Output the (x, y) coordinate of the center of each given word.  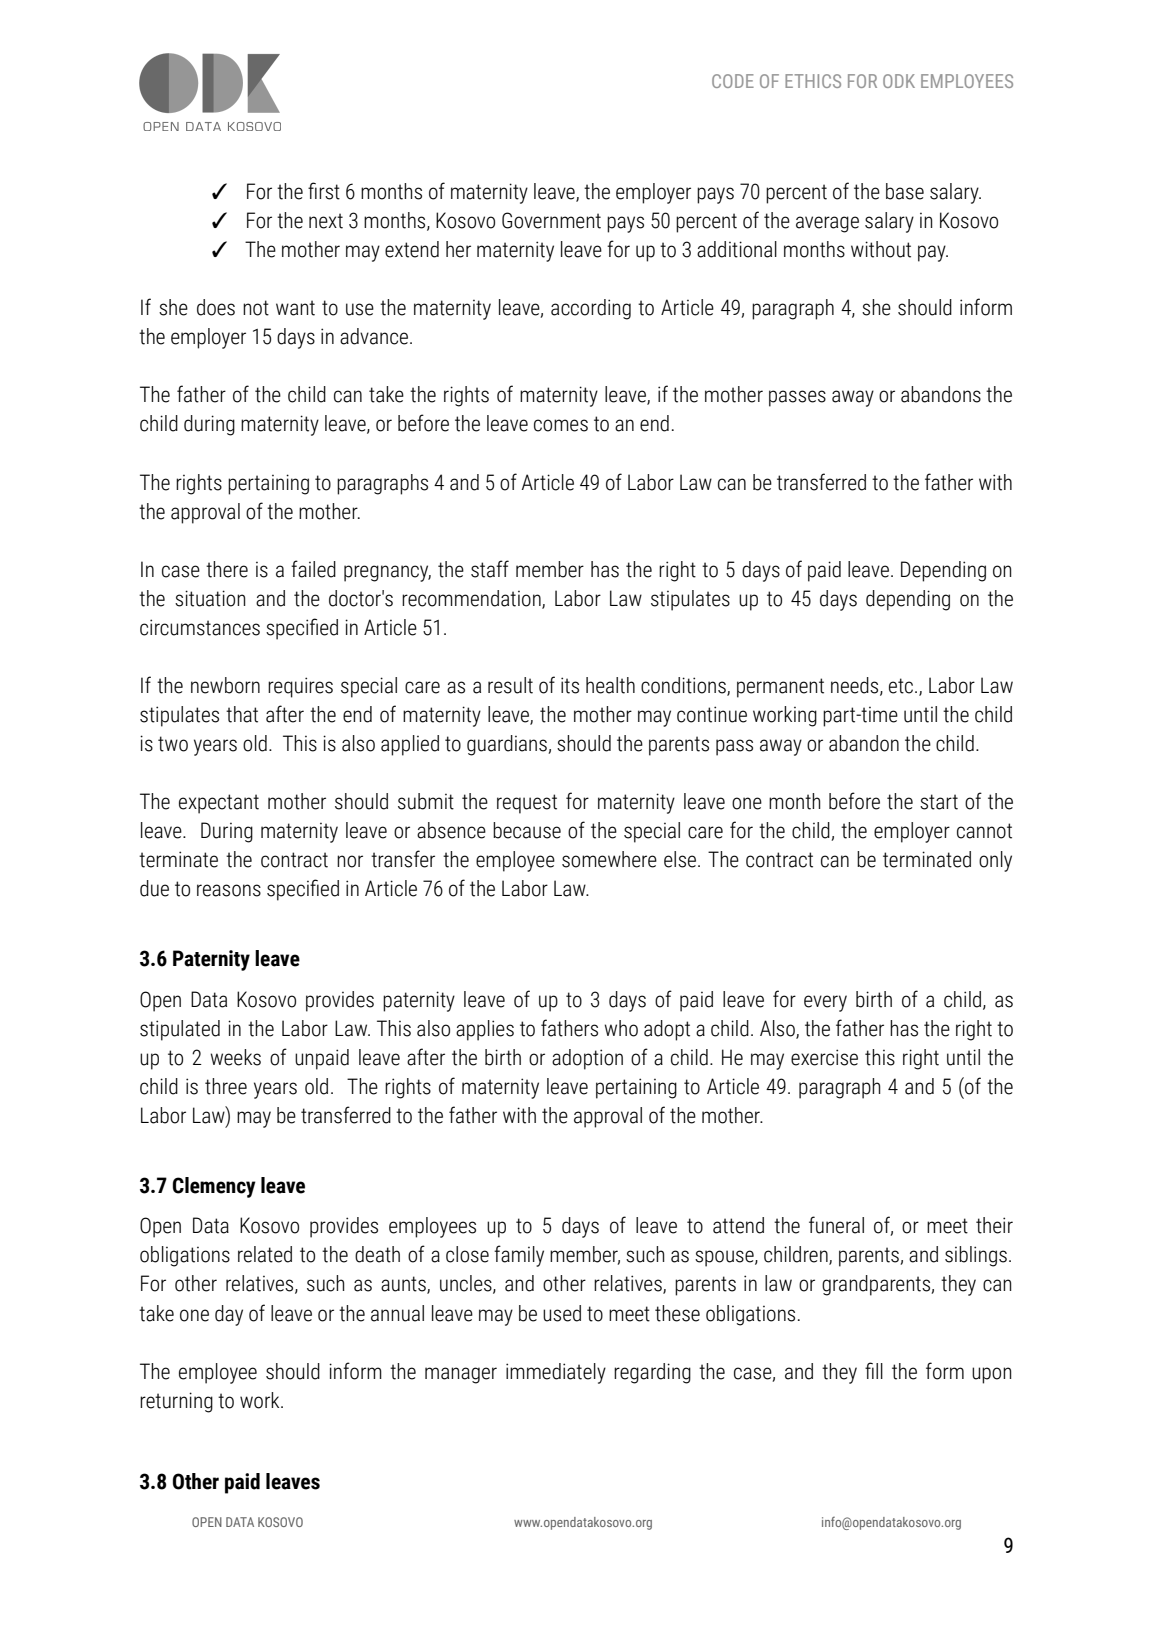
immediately (556, 1373)
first (324, 191)
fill (874, 1370)
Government (551, 220)
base (905, 191)
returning (176, 1402)
